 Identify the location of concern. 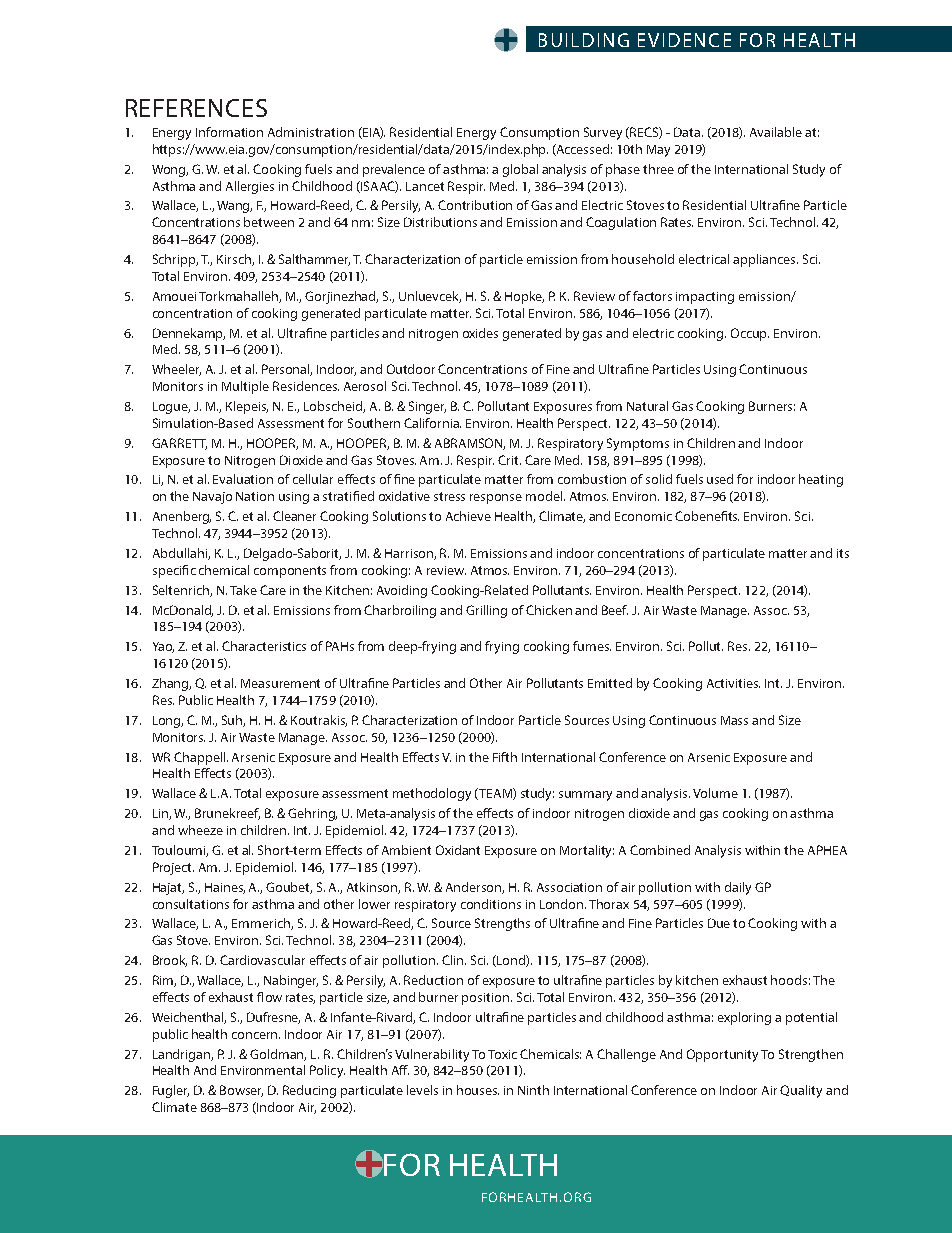
(256, 1035).
